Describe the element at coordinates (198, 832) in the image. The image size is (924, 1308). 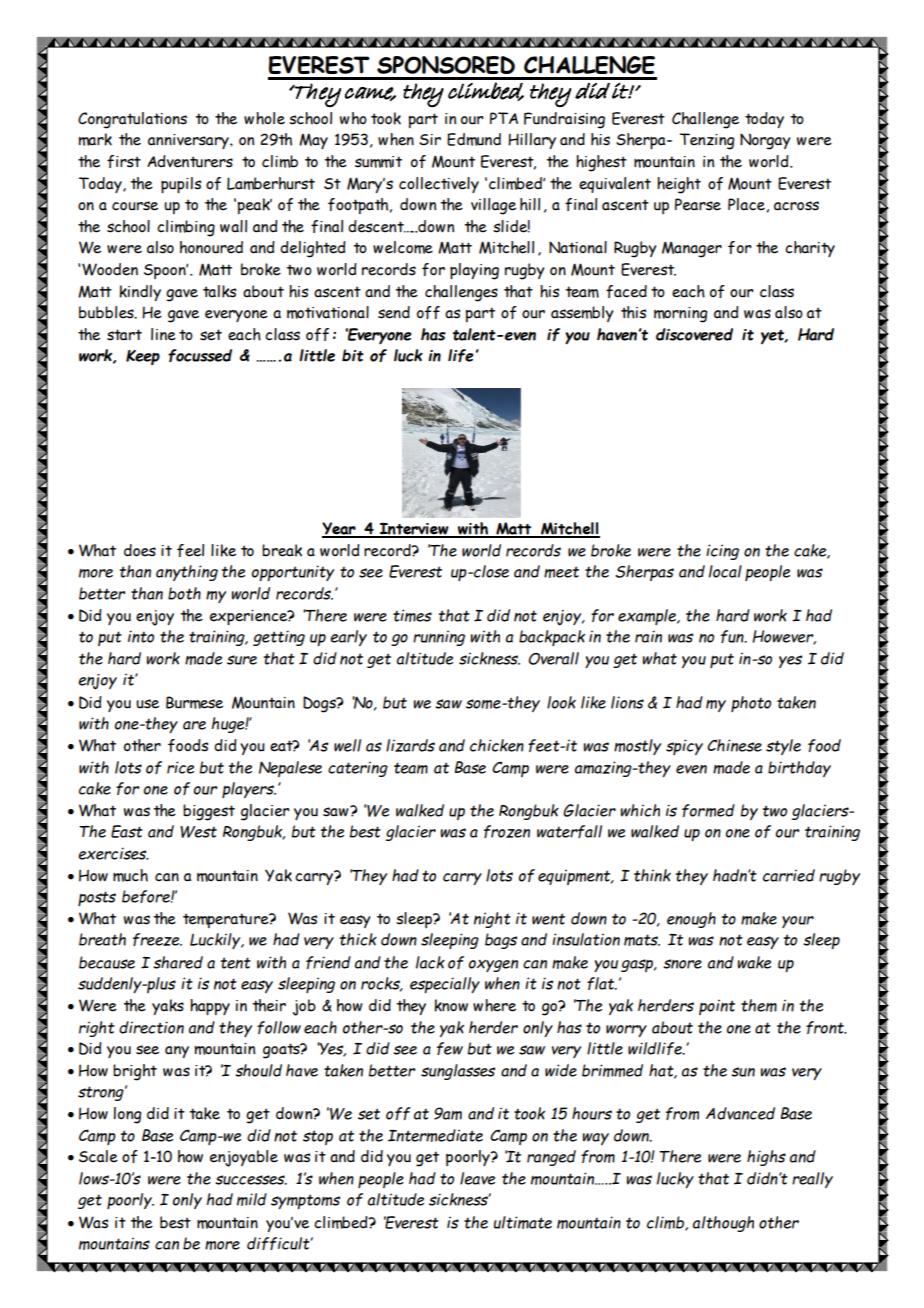
I see `West` at that location.
